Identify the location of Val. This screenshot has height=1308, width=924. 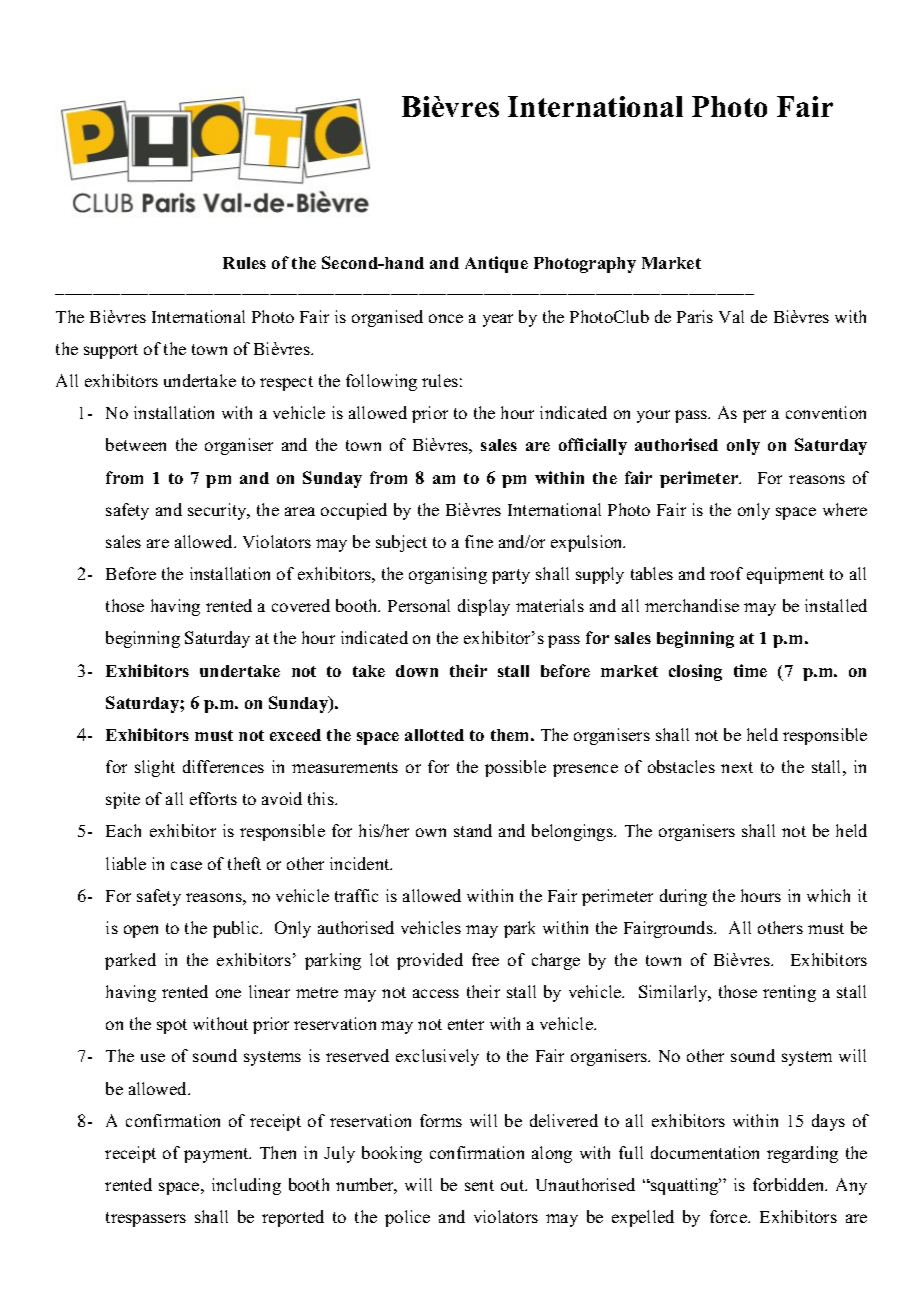
(731, 316).
